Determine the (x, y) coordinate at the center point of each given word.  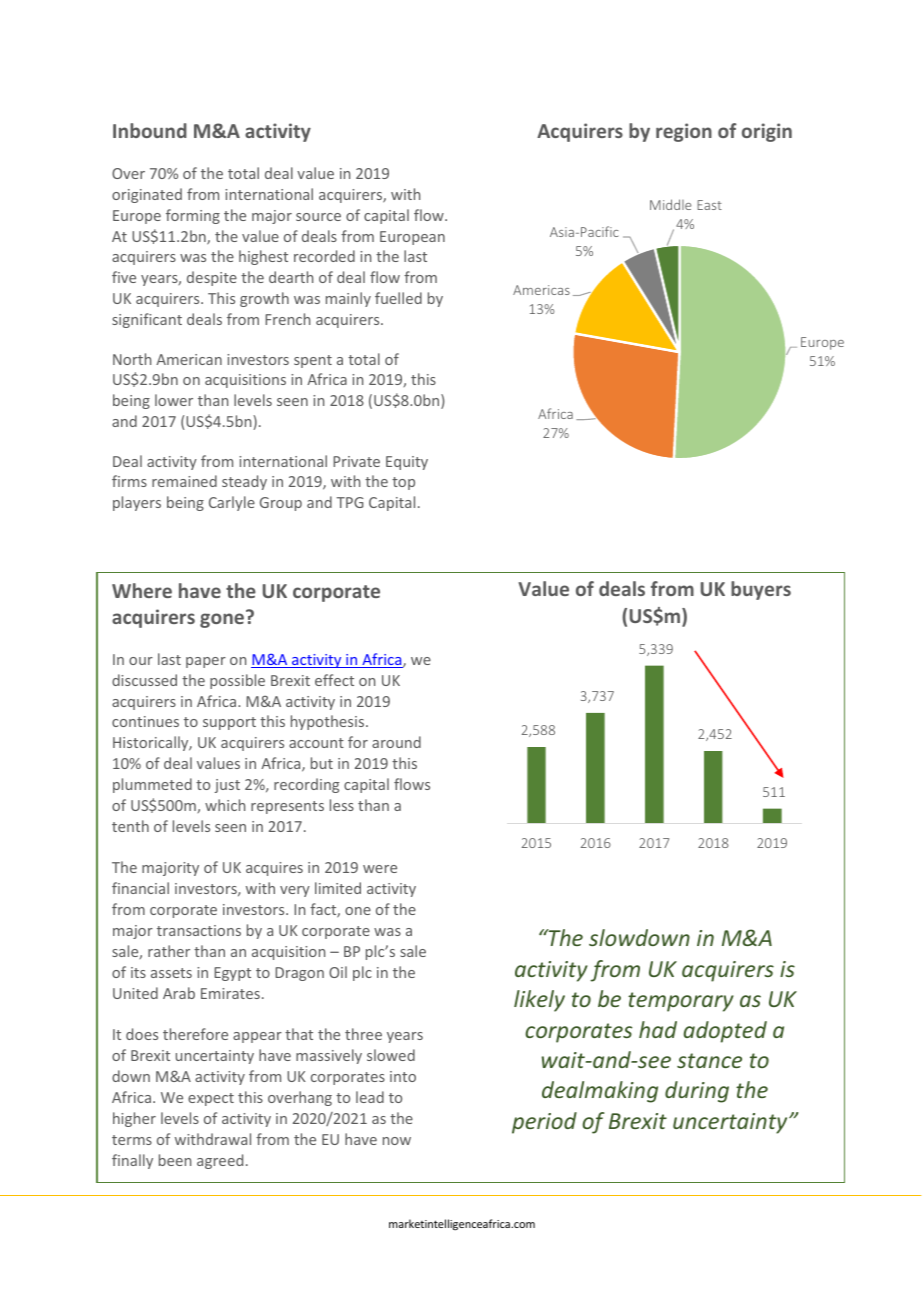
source (318, 217)
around (396, 742)
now (397, 1141)
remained (184, 481)
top (403, 483)
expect (211, 1099)
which (225, 805)
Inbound (150, 130)
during (697, 1092)
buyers (761, 590)
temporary (681, 1002)
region (684, 132)
